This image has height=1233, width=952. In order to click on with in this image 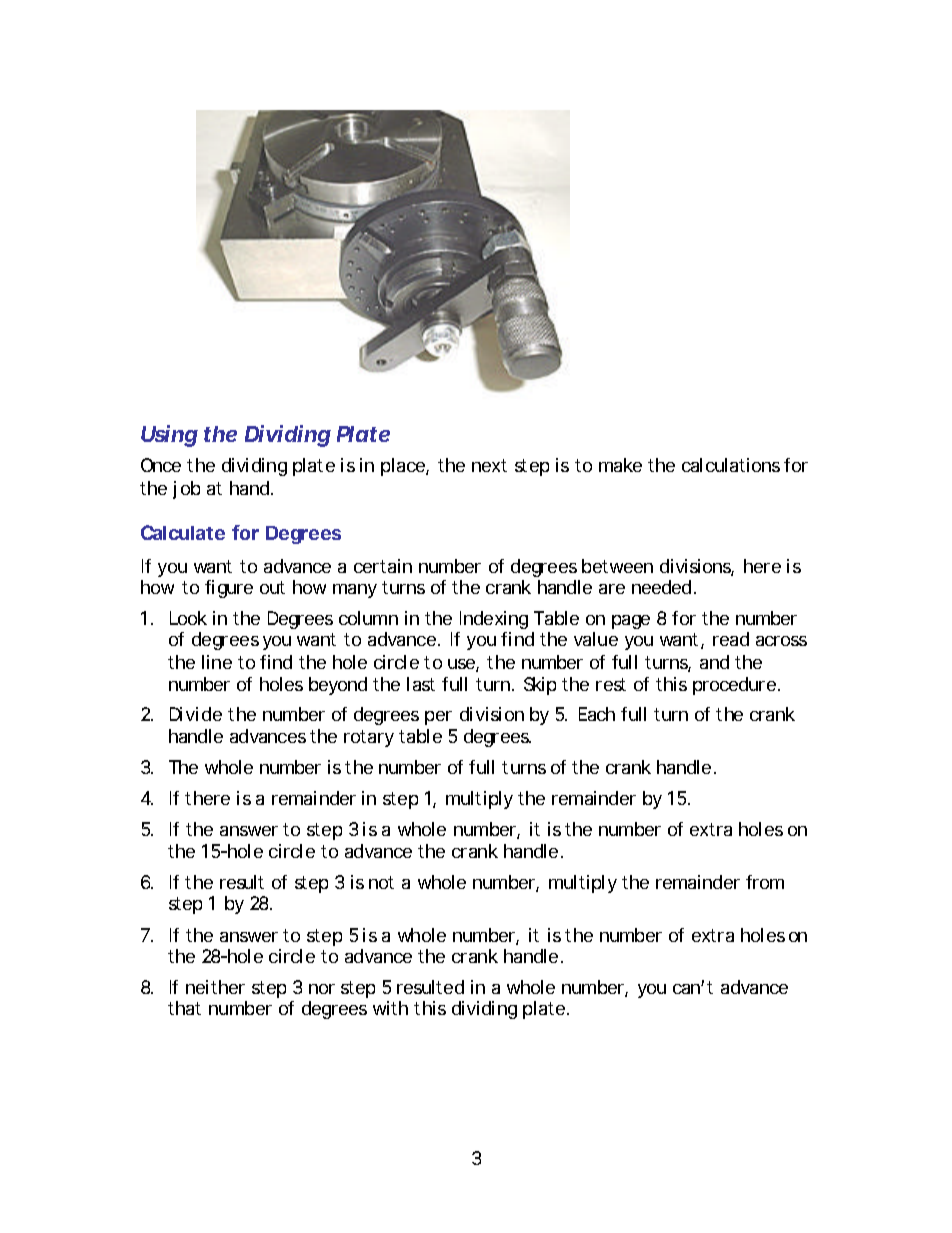, I will do `click(390, 1008)`.
